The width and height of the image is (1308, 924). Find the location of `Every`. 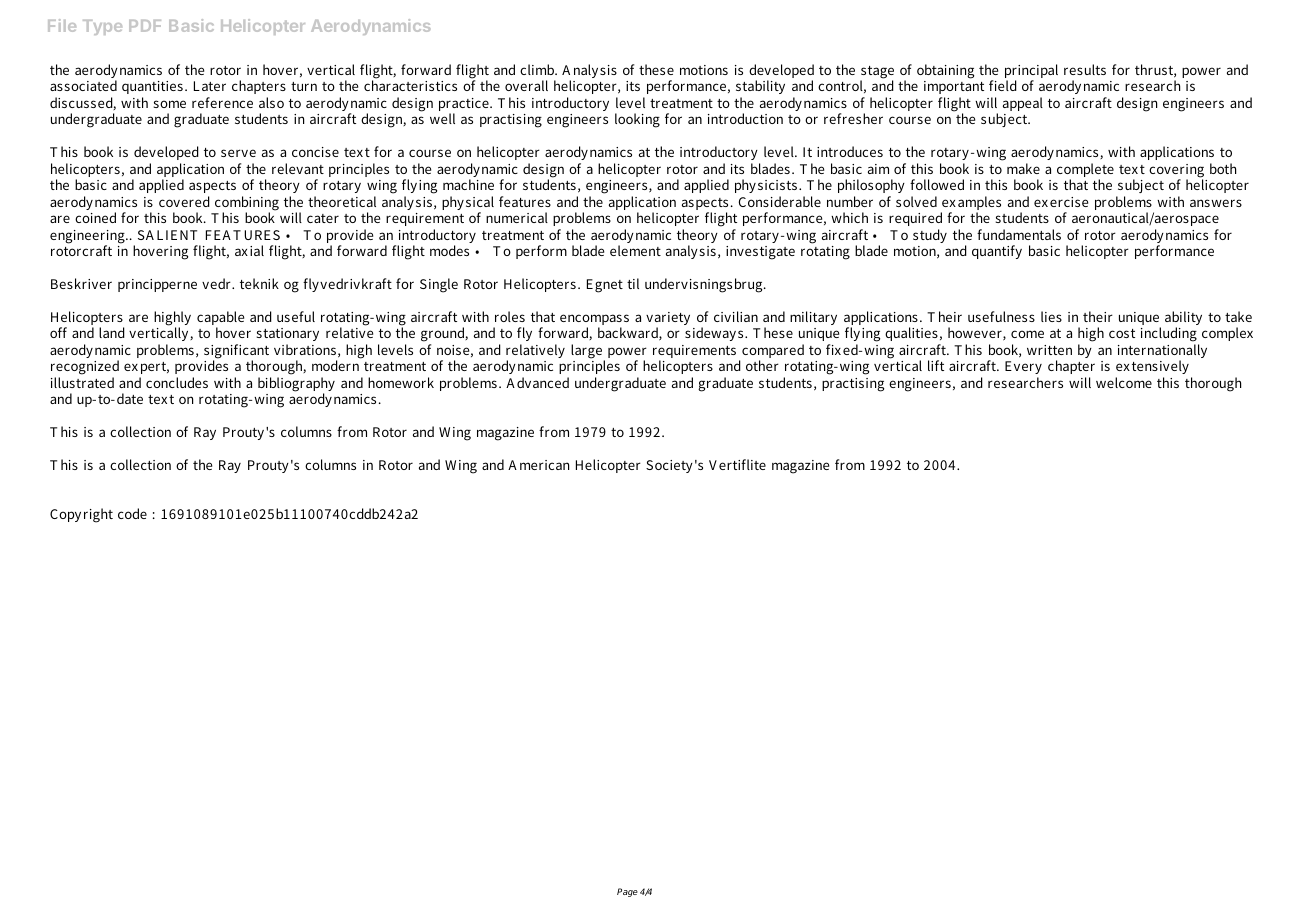

Every is located at coordinates (1023, 369).
